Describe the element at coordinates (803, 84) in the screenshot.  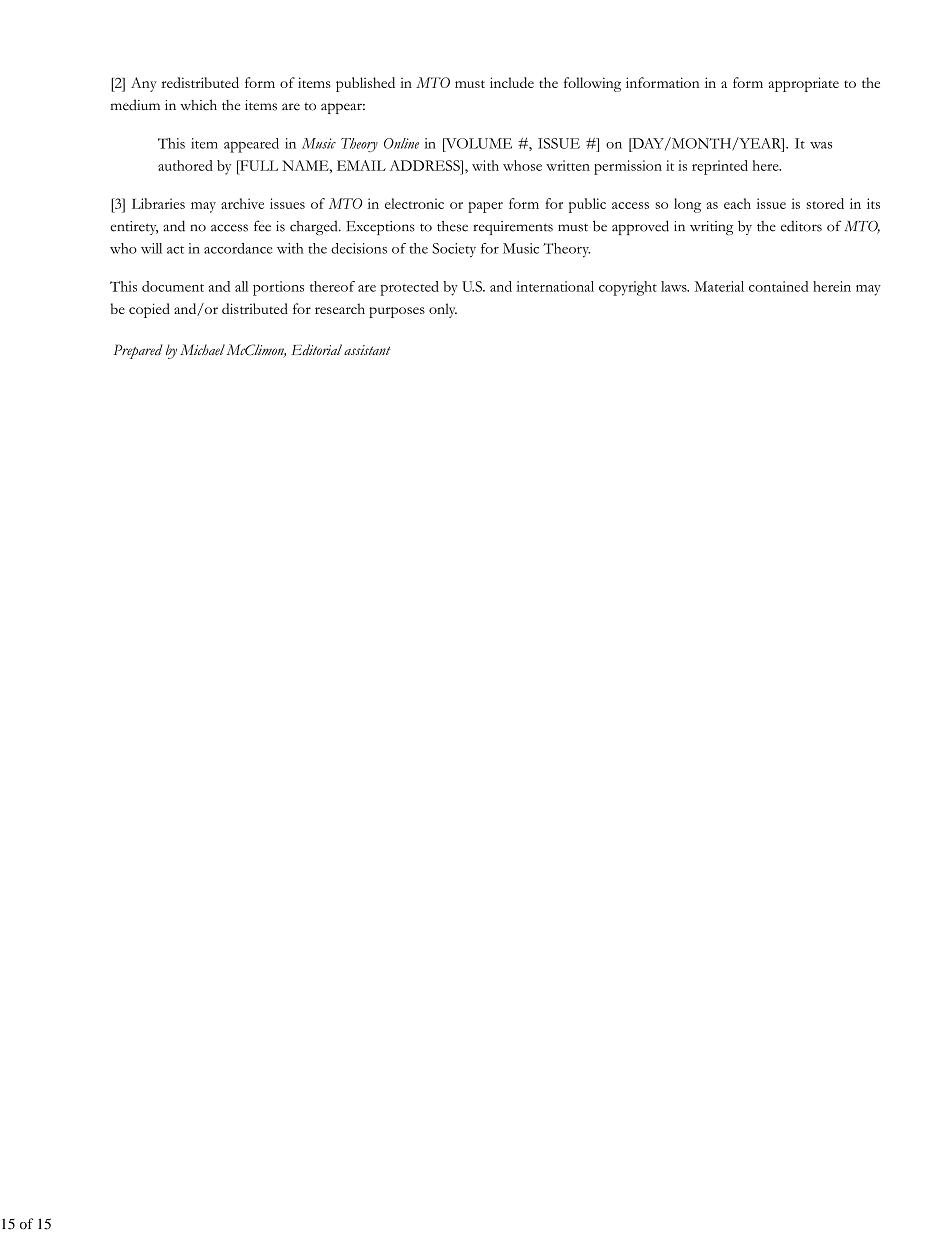
I see `appropriate` at that location.
